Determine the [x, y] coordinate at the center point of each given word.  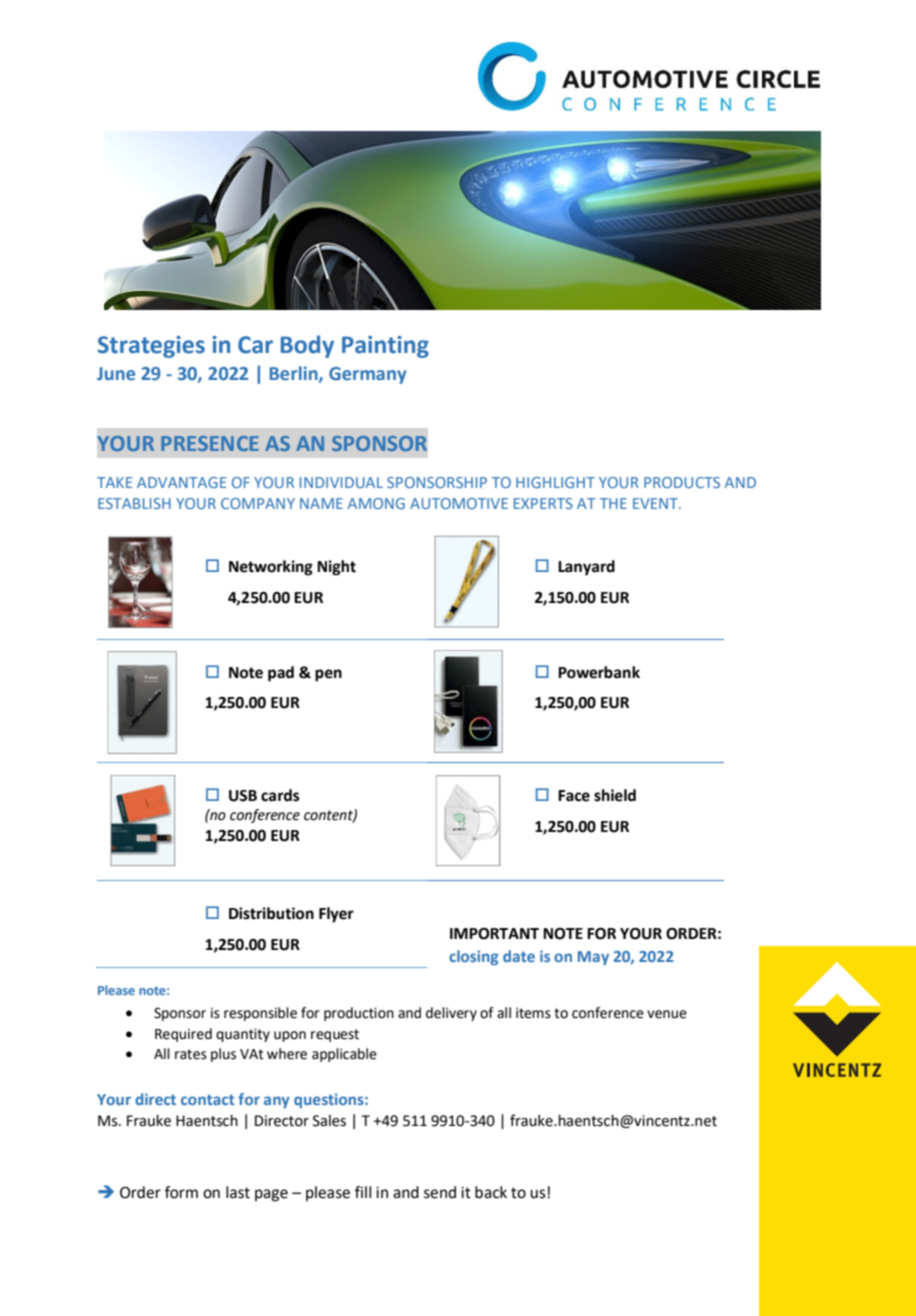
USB [243, 796]
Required [183, 1035]
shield [615, 795]
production [359, 1014]
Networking [271, 568]
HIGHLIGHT [555, 482]
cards [280, 795]
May [593, 958]
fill [363, 1192]
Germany [368, 375]
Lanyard [586, 568]
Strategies [151, 347]
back [491, 1192]
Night [336, 568]
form [181, 1192]
